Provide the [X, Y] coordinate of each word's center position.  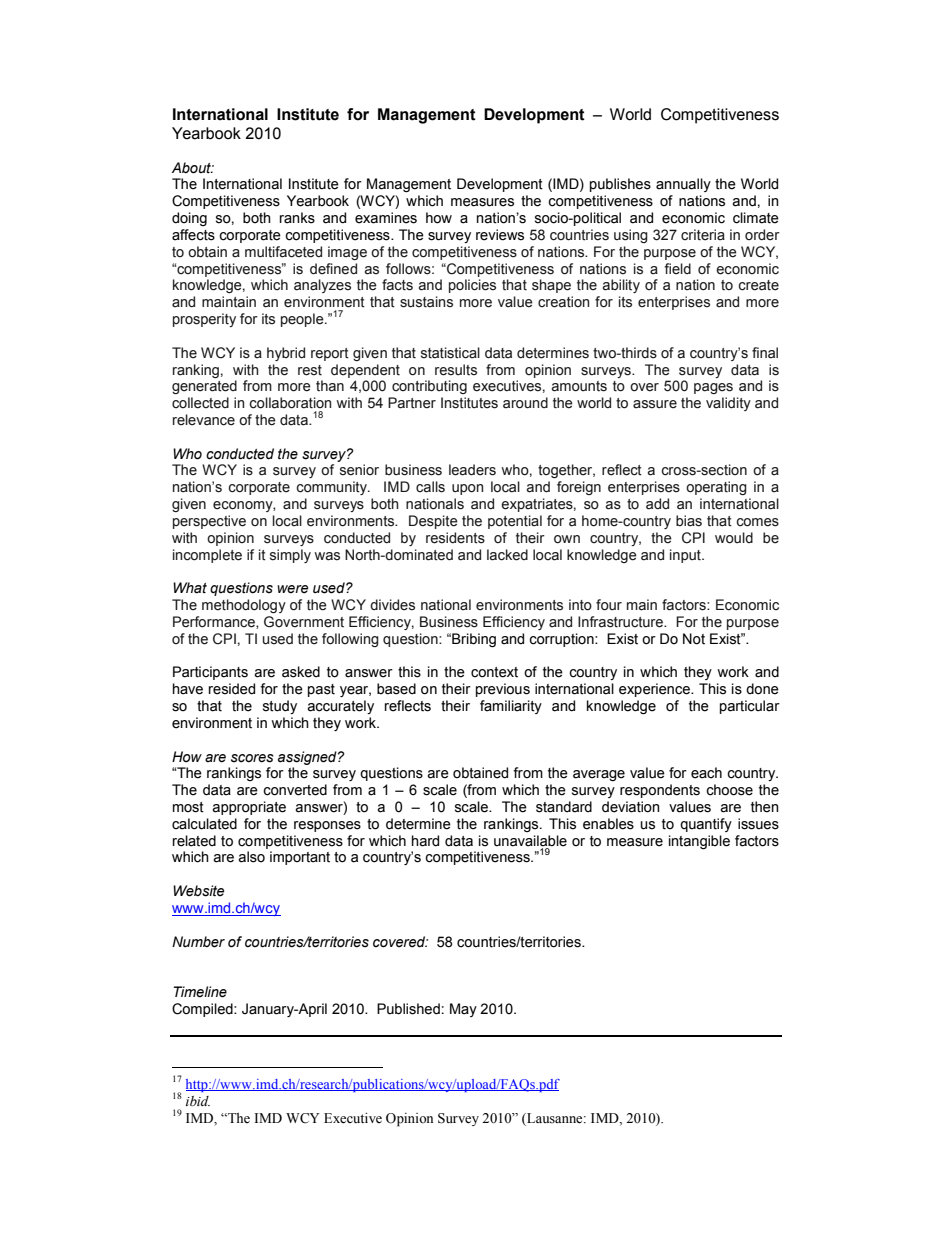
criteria [703, 235]
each [706, 773]
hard [425, 841]
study [280, 707]
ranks [297, 218]
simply [290, 556]
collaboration [290, 403]
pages [713, 388]
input [686, 556]
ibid [198, 1101]
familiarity [511, 707]
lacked [507, 555]
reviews [500, 235]
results [456, 370]
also [251, 857]
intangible [699, 842]
